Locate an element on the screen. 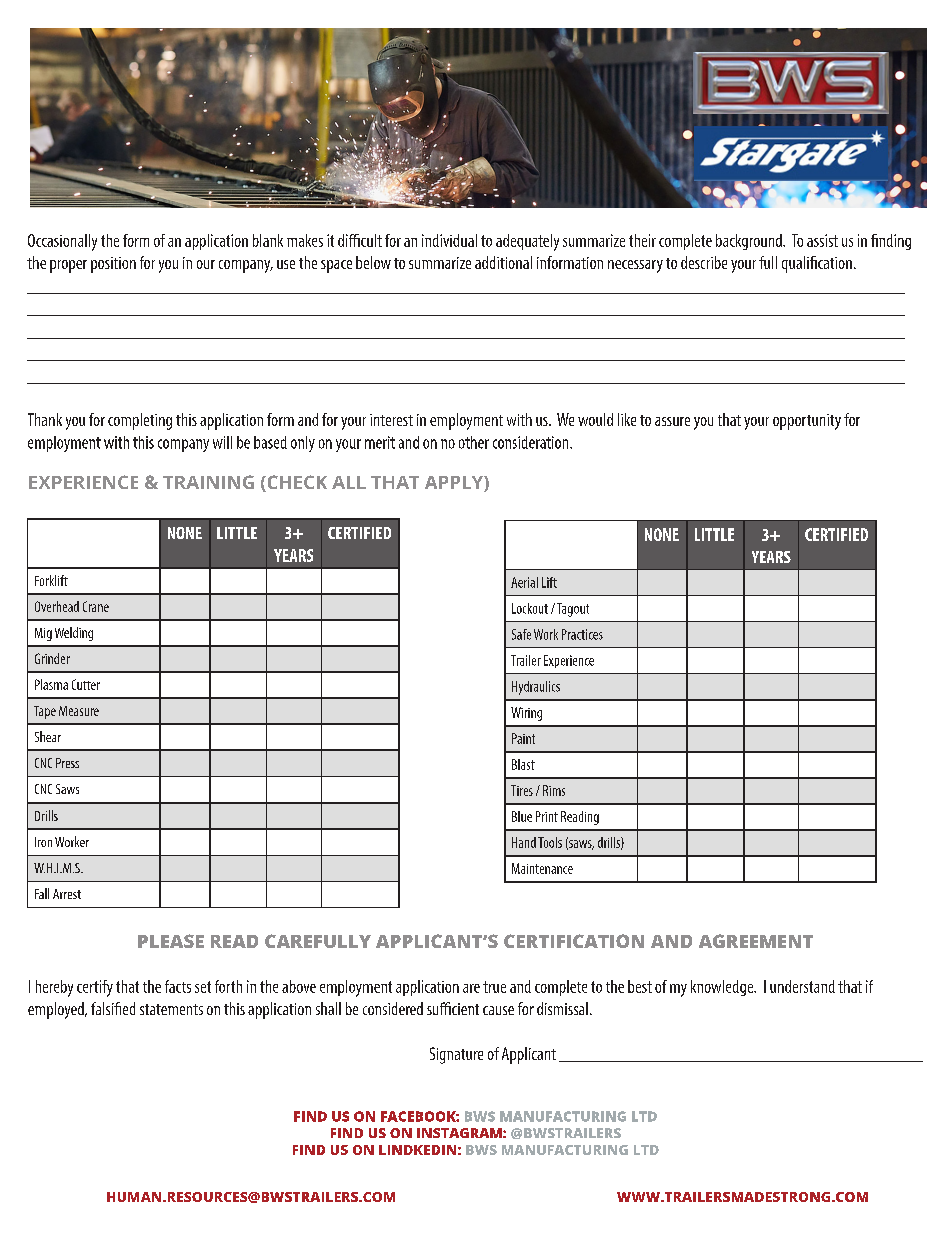  knowledge is located at coordinates (723, 988).
